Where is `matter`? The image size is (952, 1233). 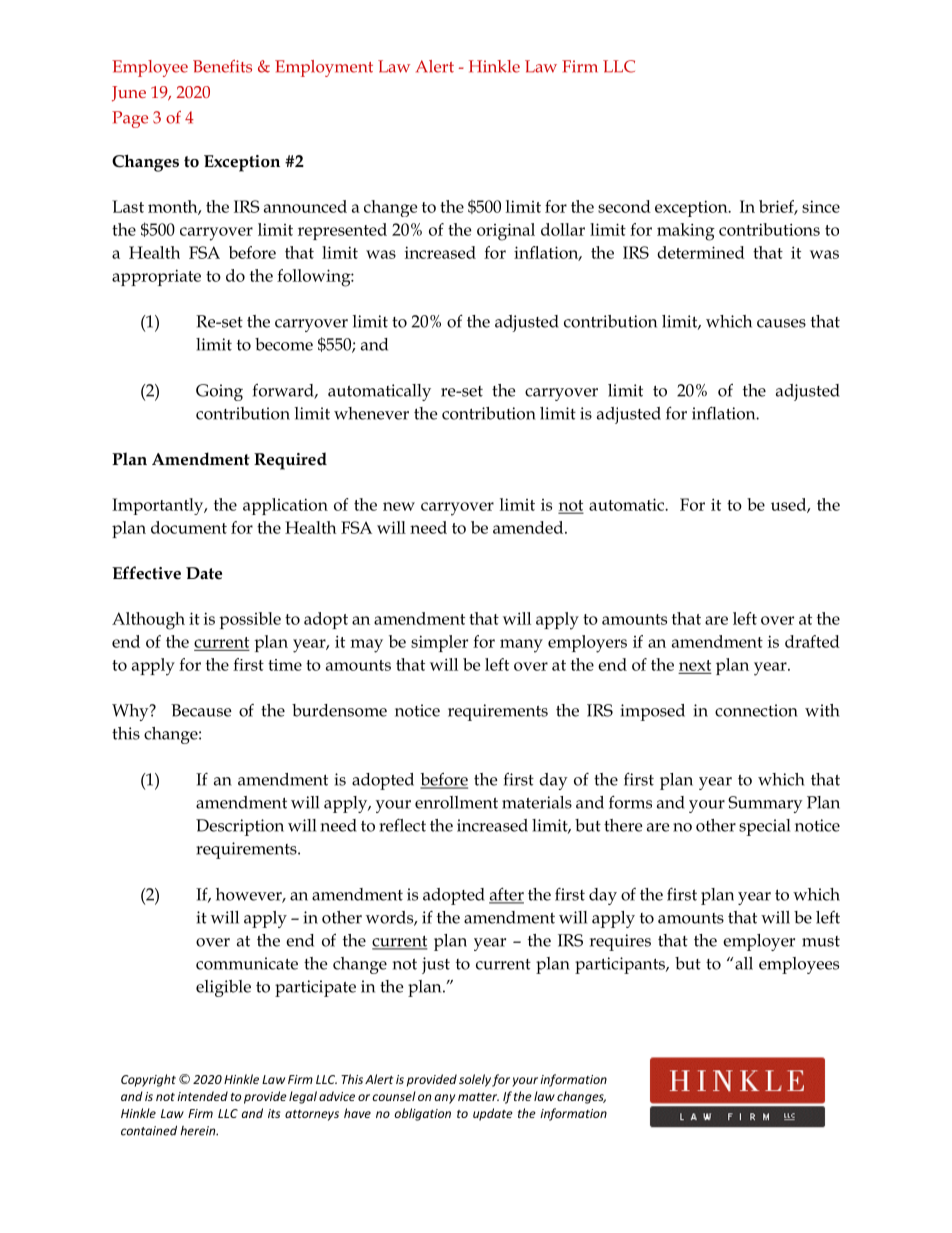 matter is located at coordinates (478, 1097).
